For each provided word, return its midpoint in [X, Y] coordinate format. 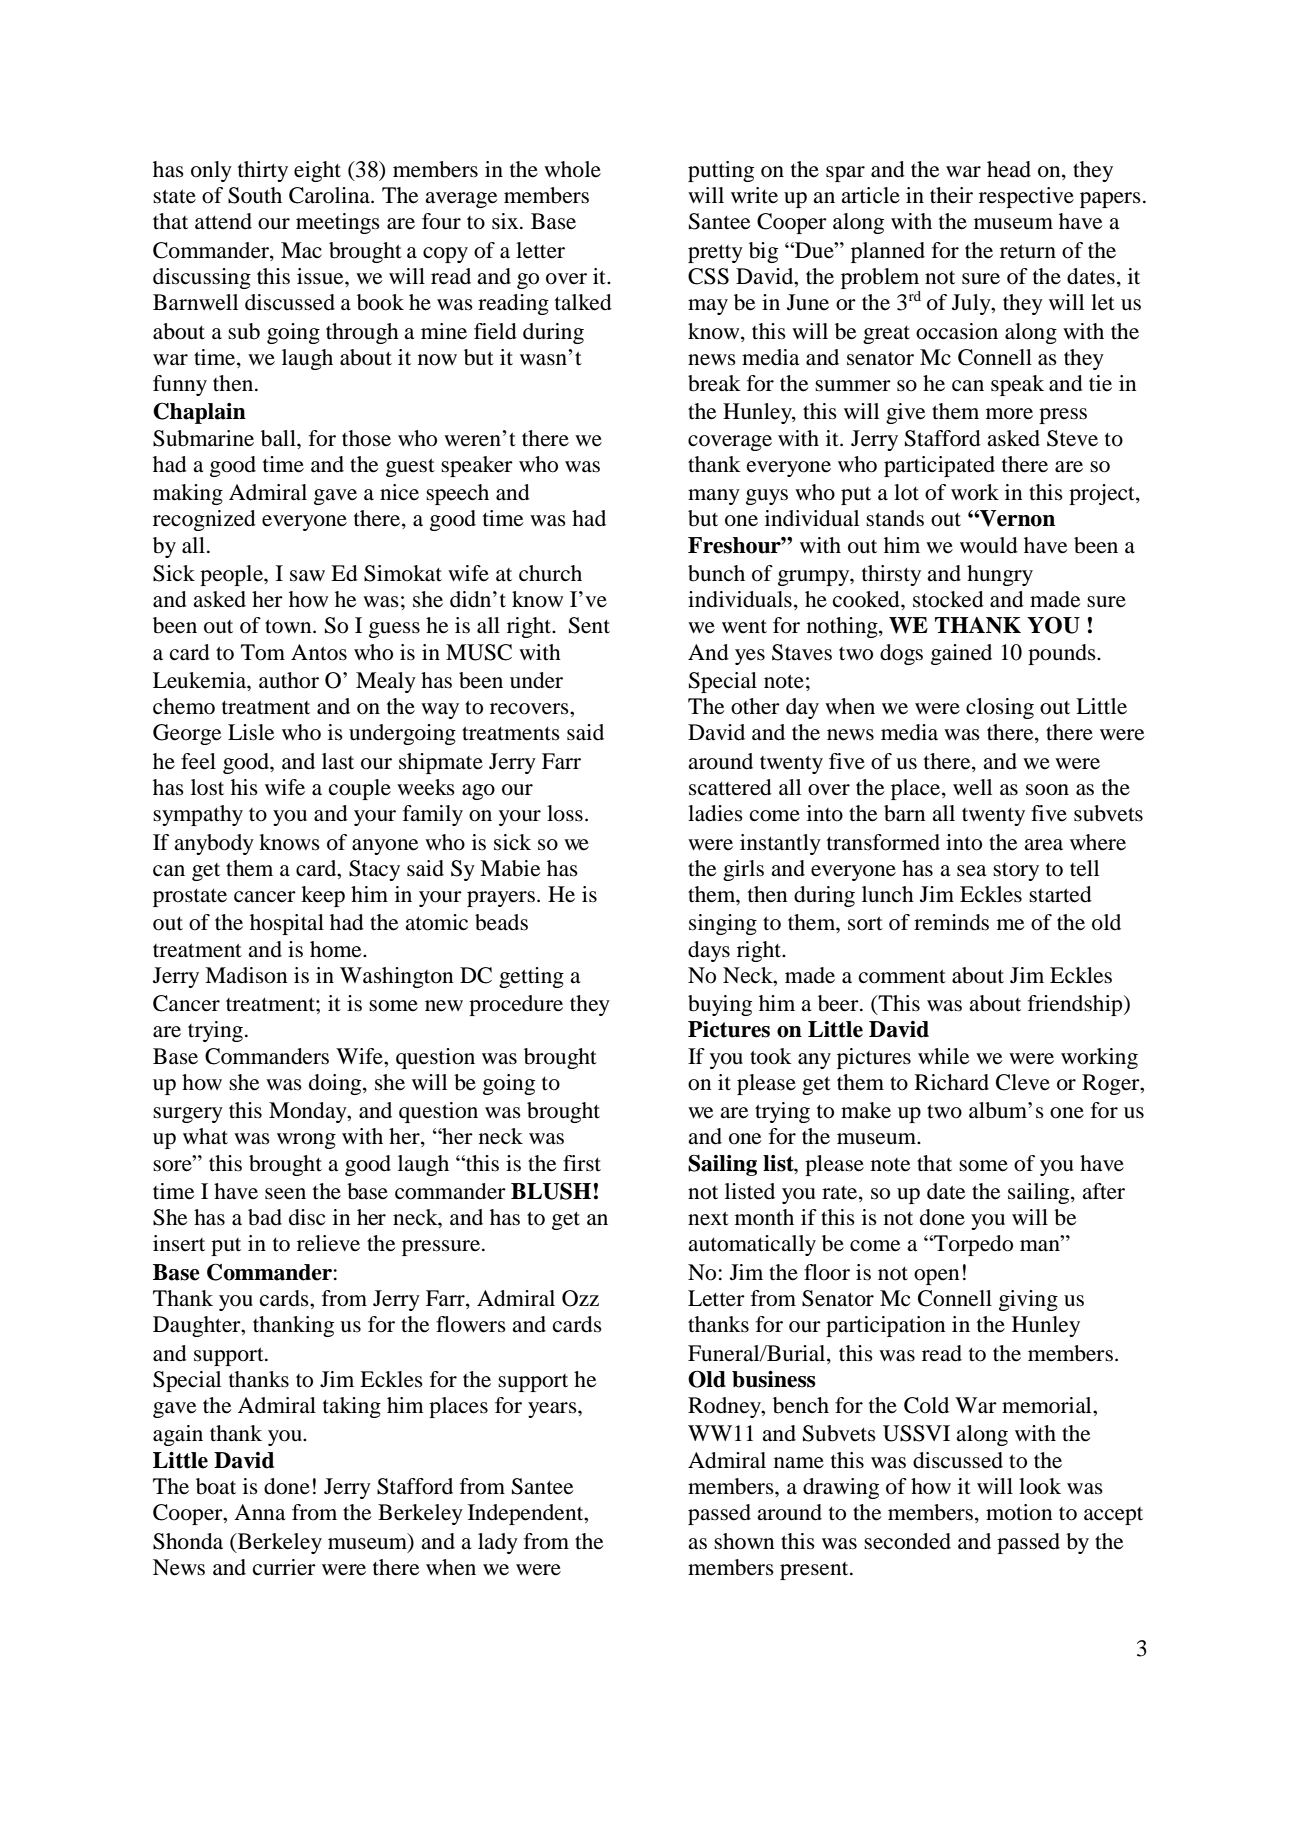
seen [285, 1194]
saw [307, 576]
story [1016, 872]
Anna [259, 1512]
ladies [715, 813]
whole [572, 169]
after [1103, 1191]
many [714, 497]
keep [323, 896]
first [582, 1163]
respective [1026, 197]
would [989, 545]
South [255, 195]
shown [744, 1541]
